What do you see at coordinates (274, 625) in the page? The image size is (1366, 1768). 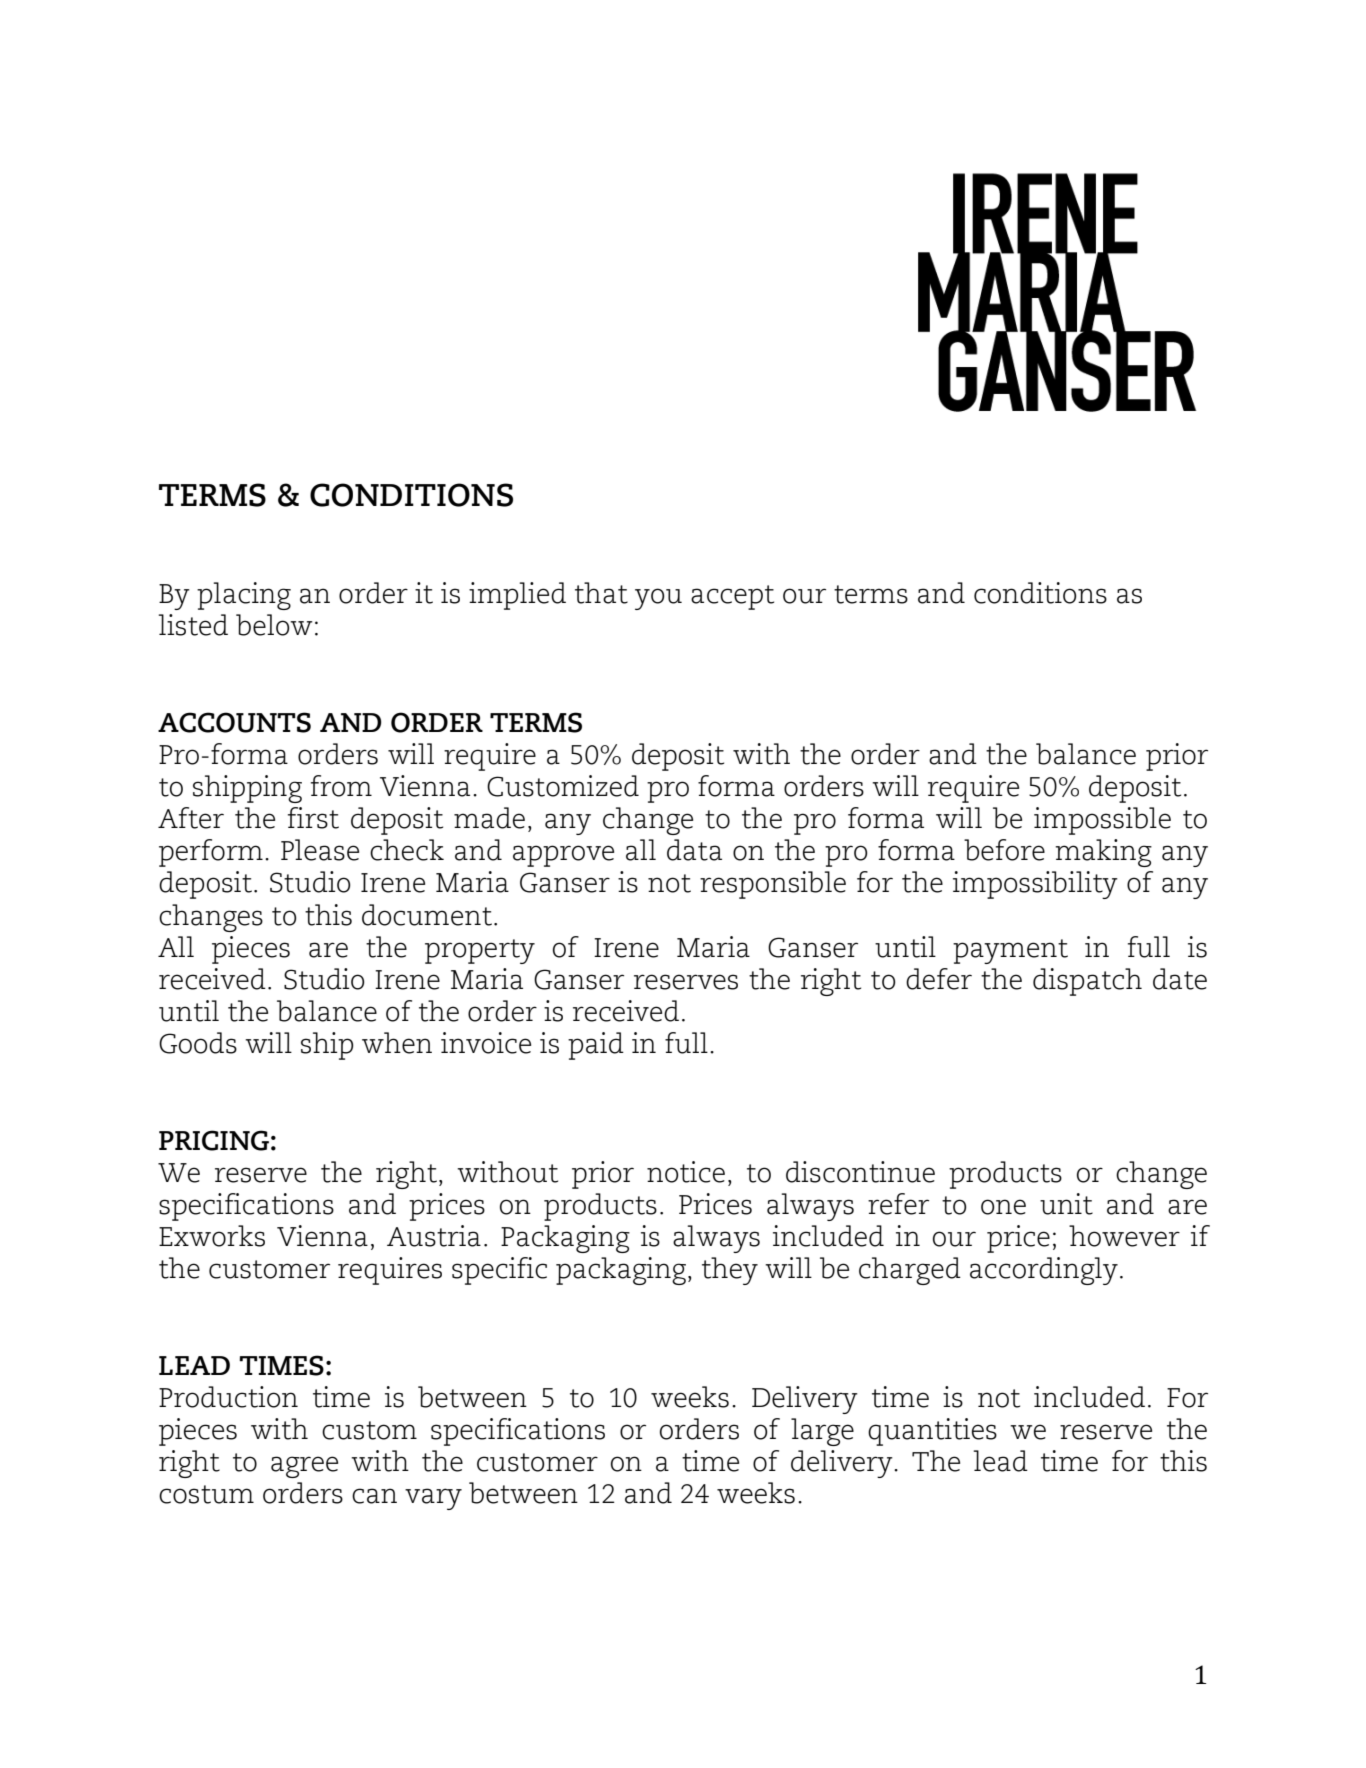 I see `below` at bounding box center [274, 625].
